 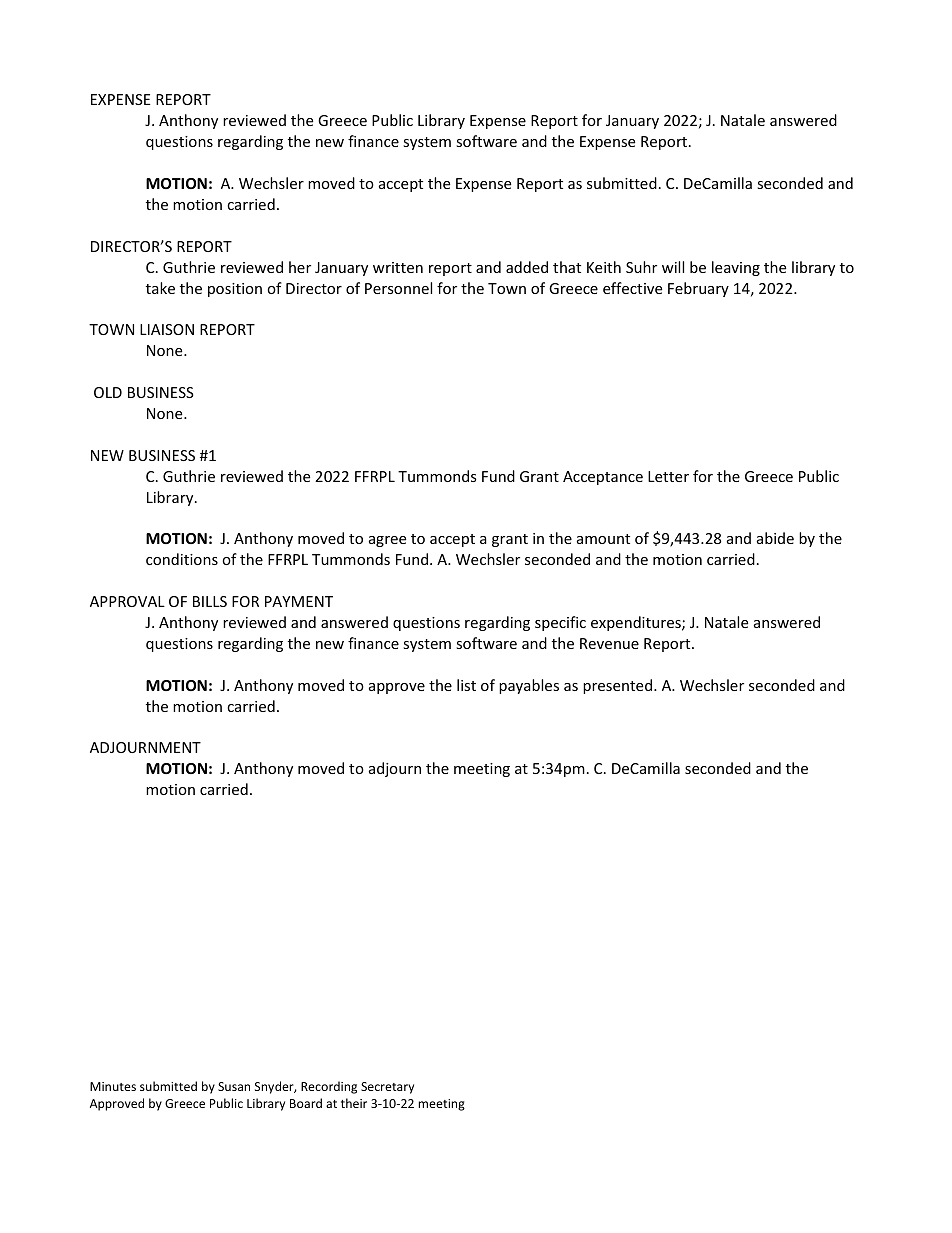 What do you see at coordinates (387, 1088) in the image?
I see `Secretary` at bounding box center [387, 1088].
